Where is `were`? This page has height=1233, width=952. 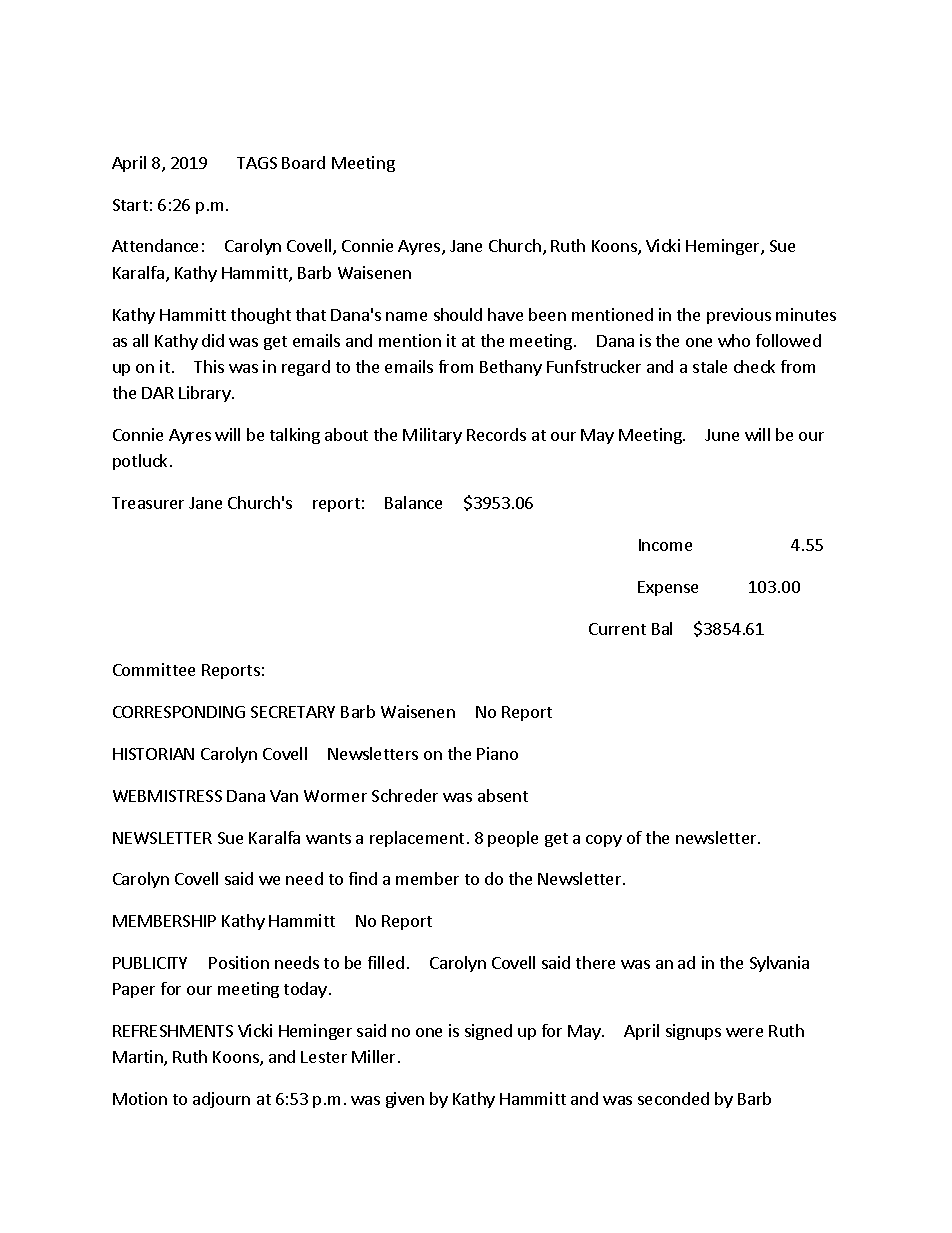
were is located at coordinates (744, 1032).
